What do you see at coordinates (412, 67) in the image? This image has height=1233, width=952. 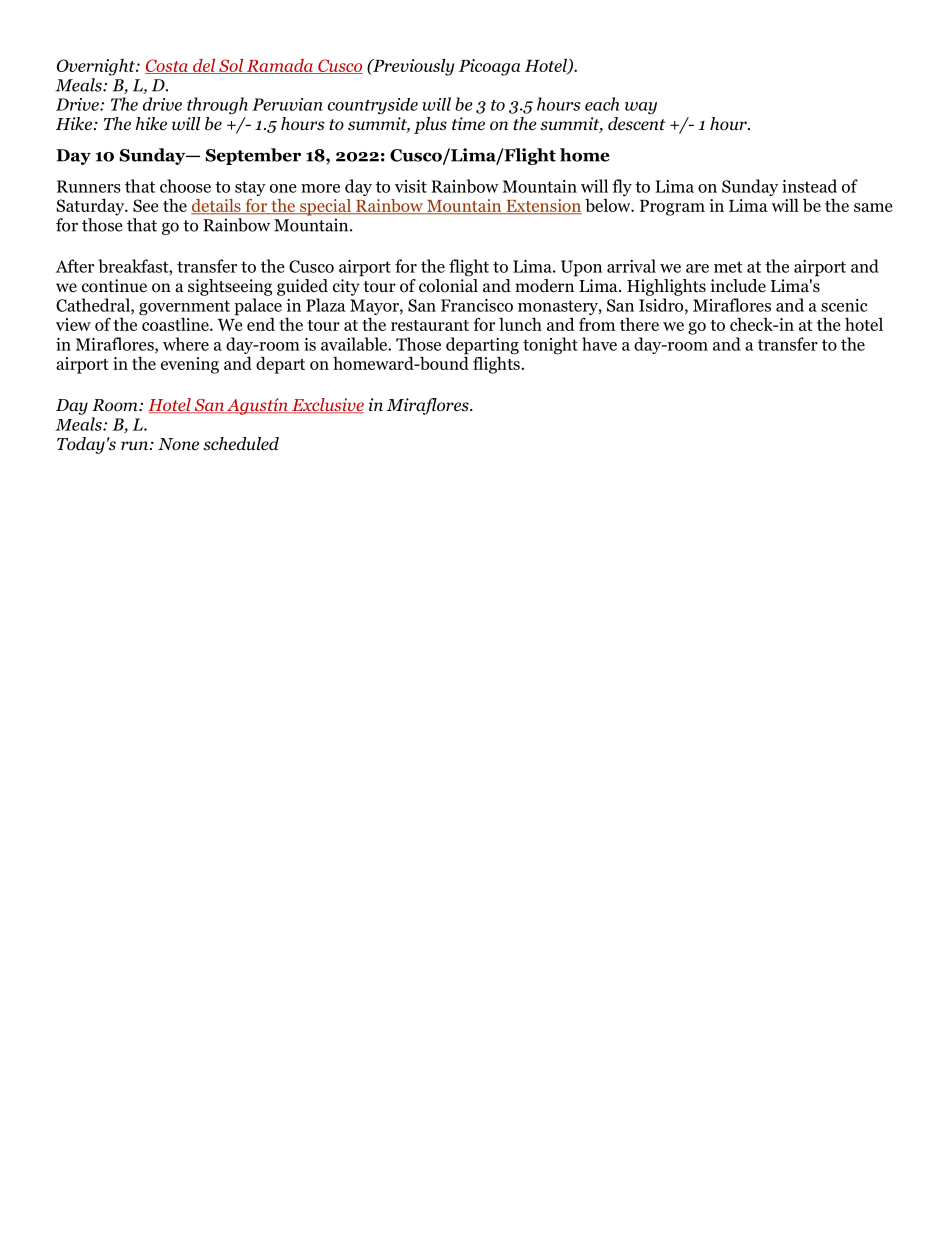 I see `Previously` at bounding box center [412, 67].
